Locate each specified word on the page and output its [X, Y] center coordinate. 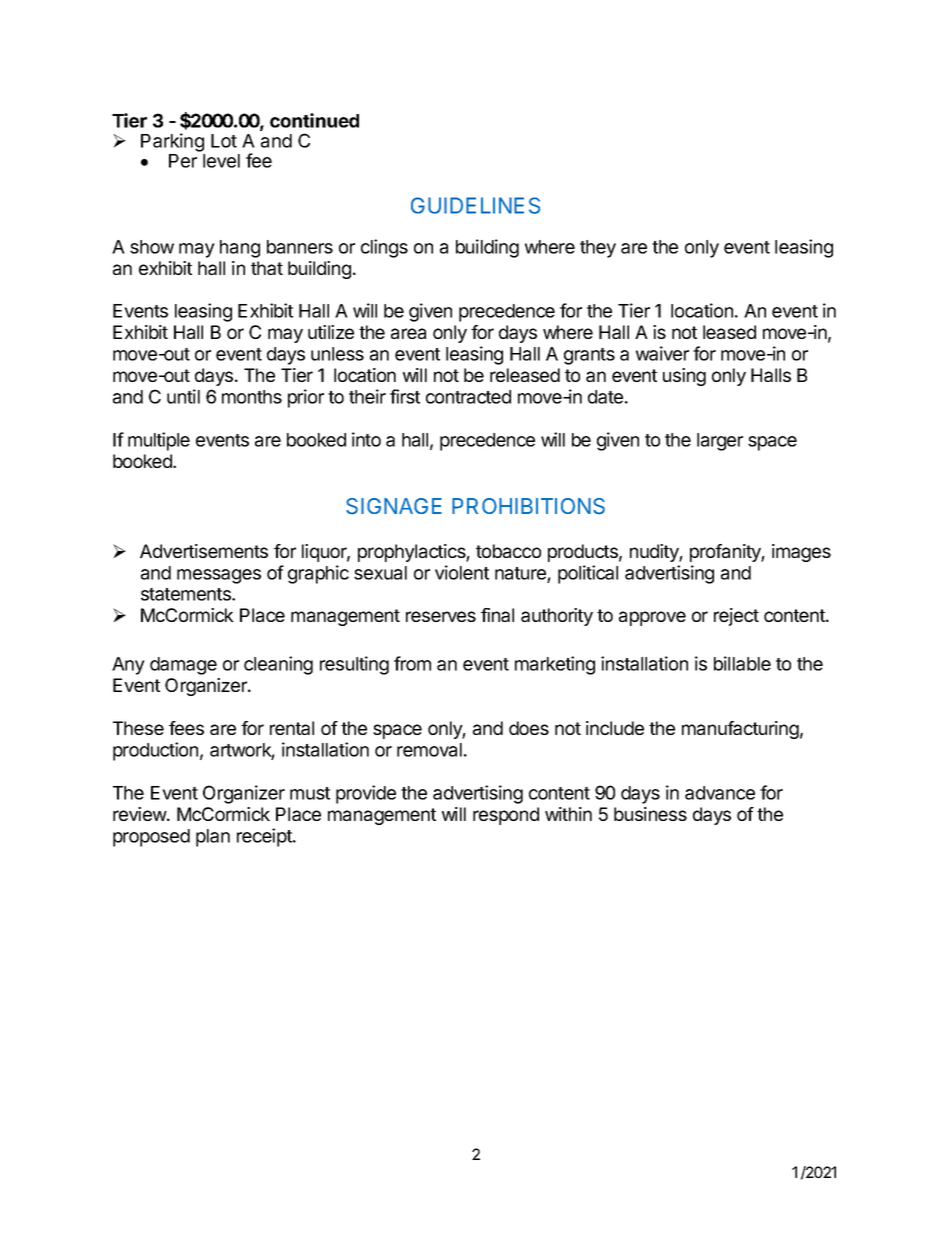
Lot [224, 141]
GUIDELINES [475, 205]
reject [736, 617]
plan [213, 838]
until [183, 396]
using [684, 377]
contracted [468, 397]
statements [187, 594]
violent [462, 572]
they [598, 249]
